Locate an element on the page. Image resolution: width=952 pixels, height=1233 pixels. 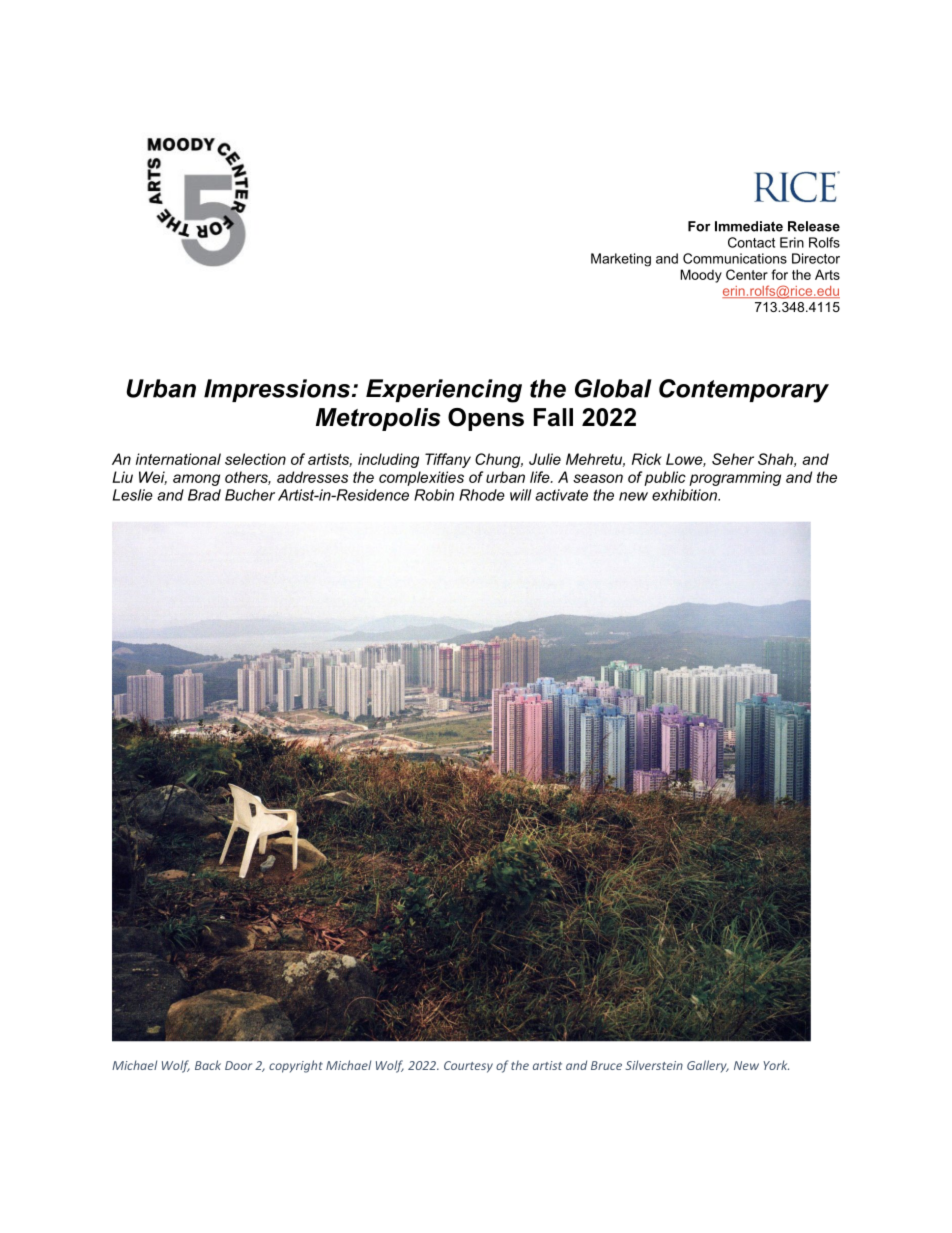
Rhode is located at coordinates (482, 495).
